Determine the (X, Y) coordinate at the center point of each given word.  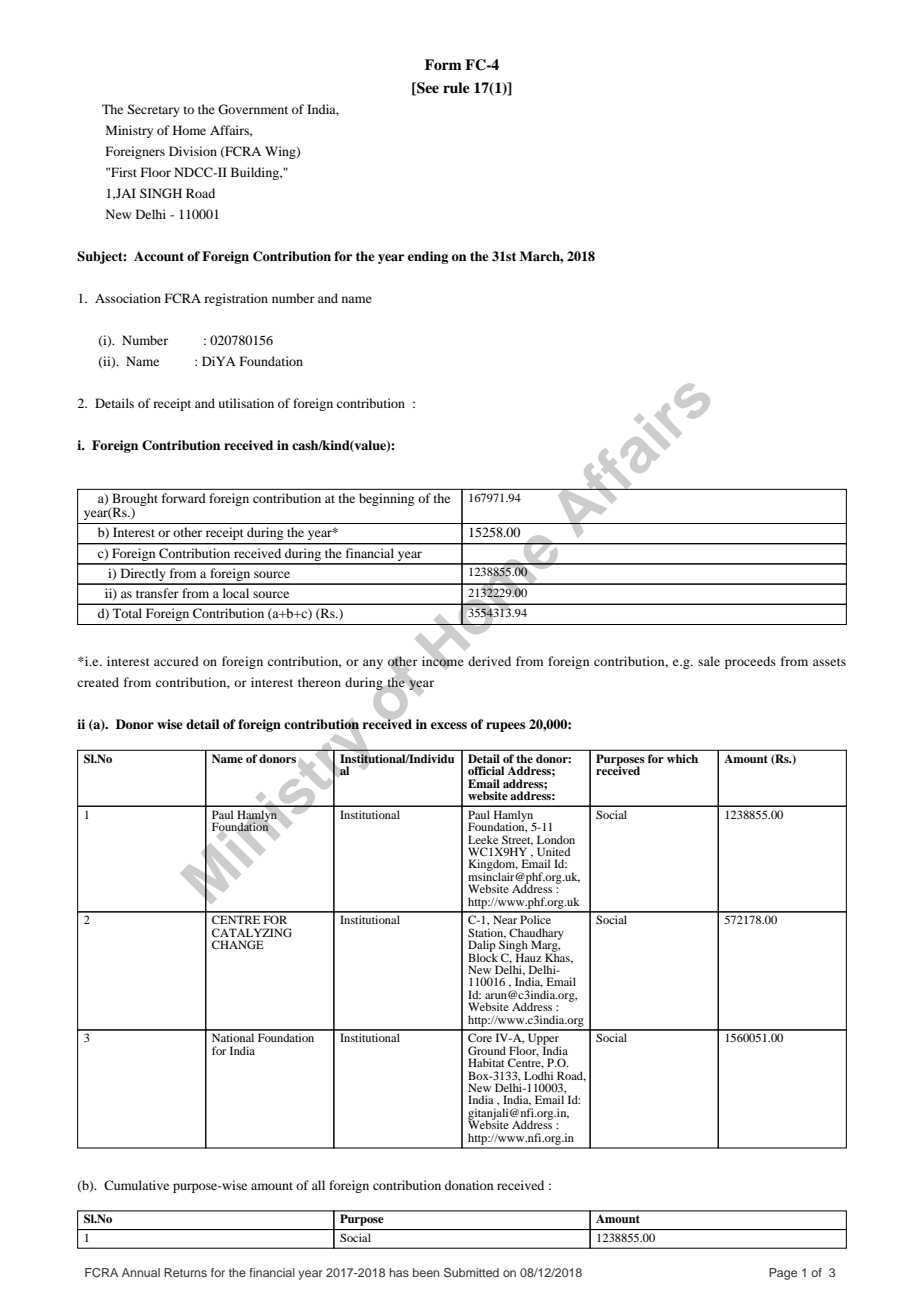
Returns (185, 1272)
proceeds (750, 662)
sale (709, 661)
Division (193, 151)
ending (428, 257)
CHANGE (238, 944)
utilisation (246, 403)
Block (483, 956)
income (443, 661)
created (98, 682)
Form (443, 64)
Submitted (471, 1272)
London (556, 839)
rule (456, 87)
